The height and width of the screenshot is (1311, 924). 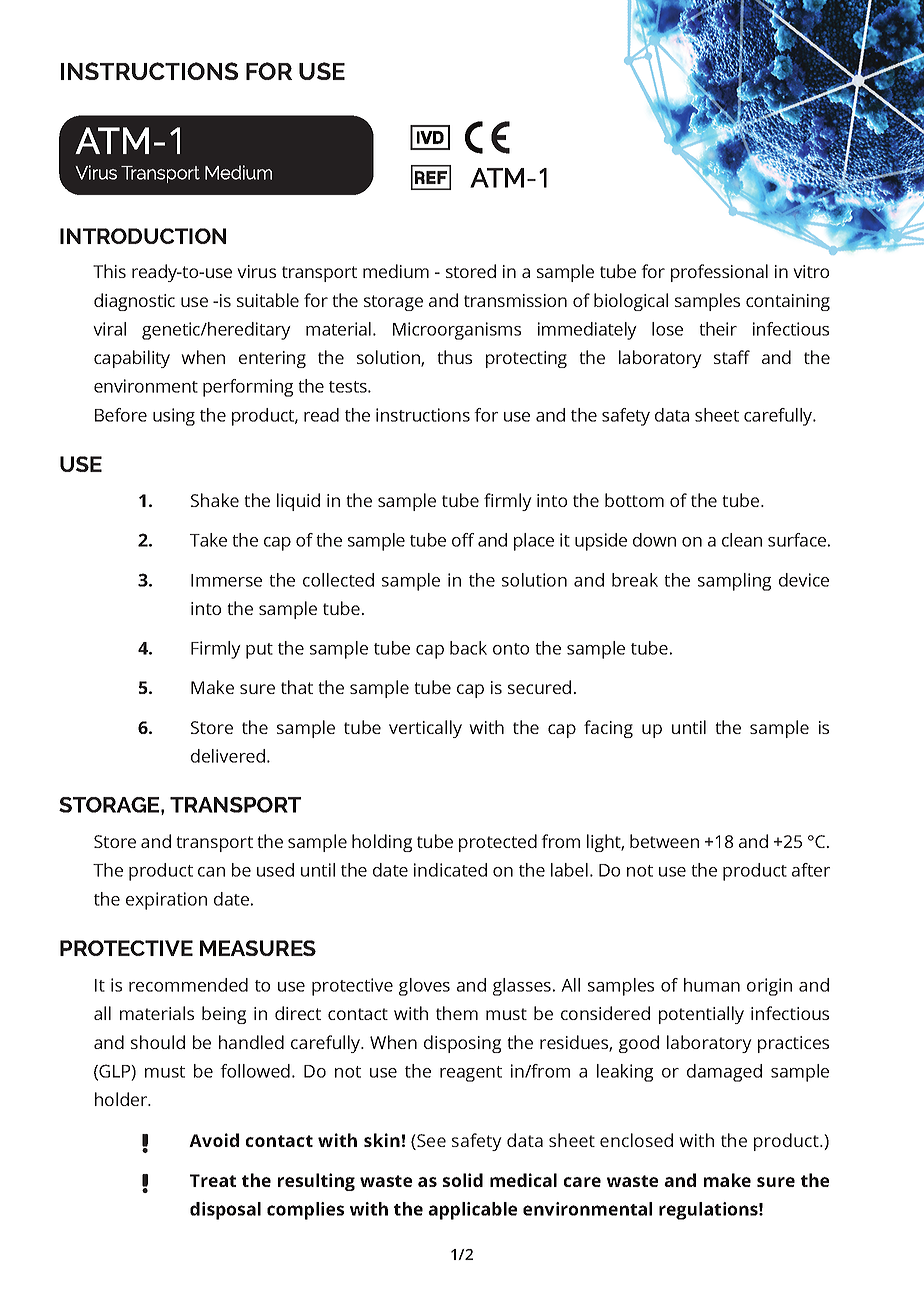 I want to click on solid, so click(x=463, y=1180).
